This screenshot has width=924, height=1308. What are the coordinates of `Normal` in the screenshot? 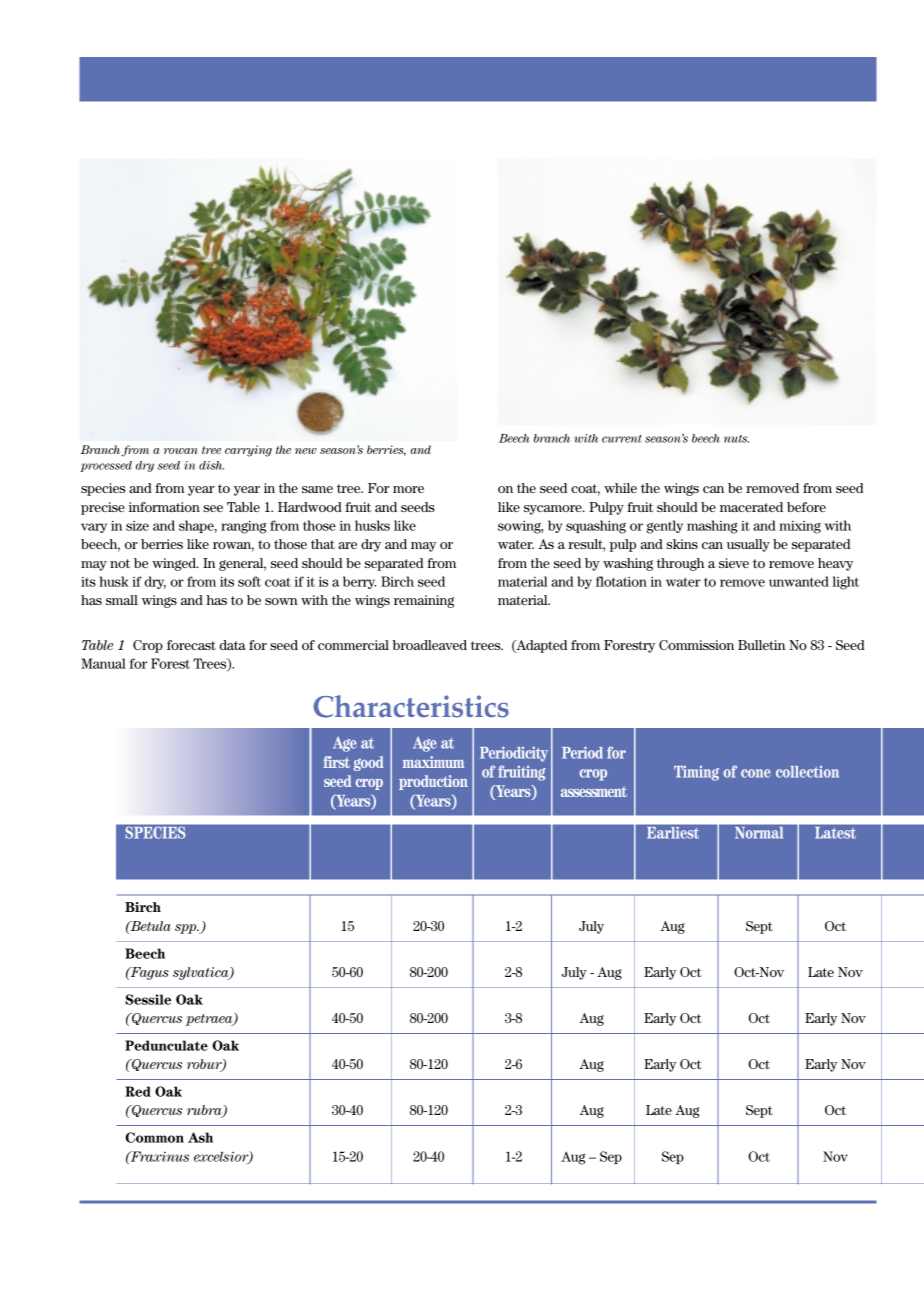 It's located at (759, 833).
